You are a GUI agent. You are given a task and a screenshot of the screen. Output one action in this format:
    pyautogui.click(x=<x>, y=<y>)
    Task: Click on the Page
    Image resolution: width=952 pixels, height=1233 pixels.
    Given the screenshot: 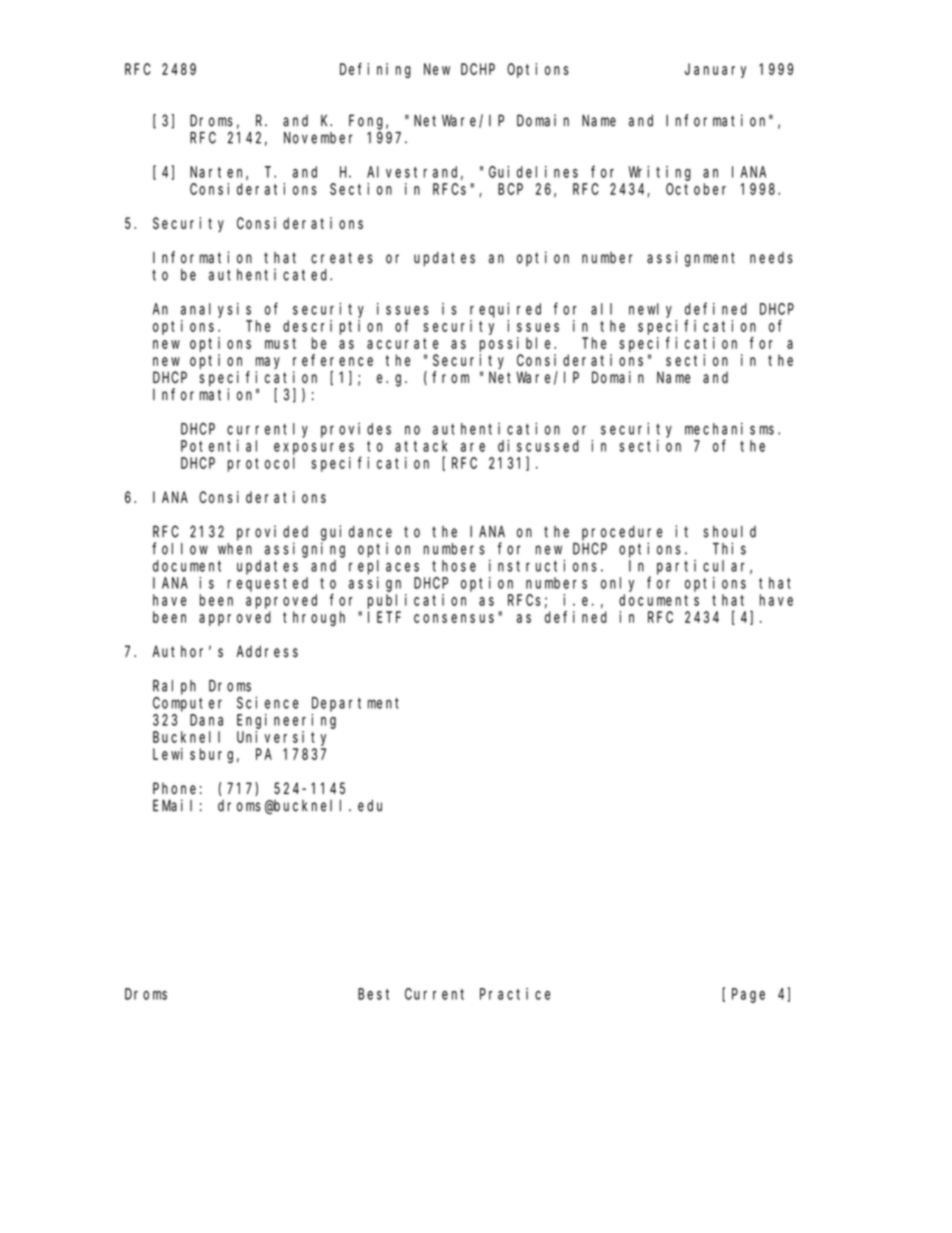 What is the action you would take?
    pyautogui.click(x=748, y=995)
